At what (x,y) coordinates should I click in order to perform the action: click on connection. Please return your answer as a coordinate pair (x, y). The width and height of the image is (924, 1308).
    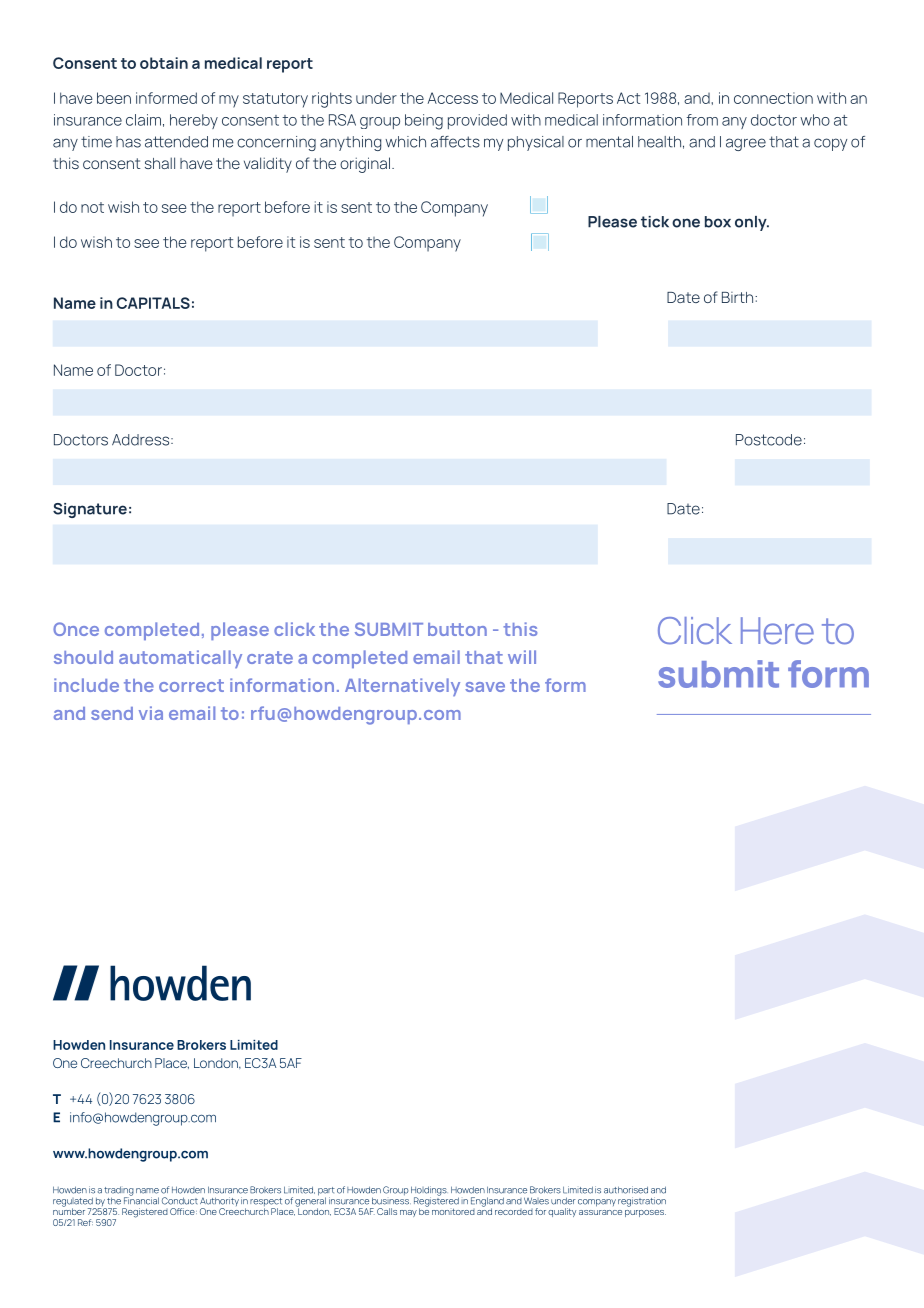
    Looking at the image, I should click on (773, 98).
